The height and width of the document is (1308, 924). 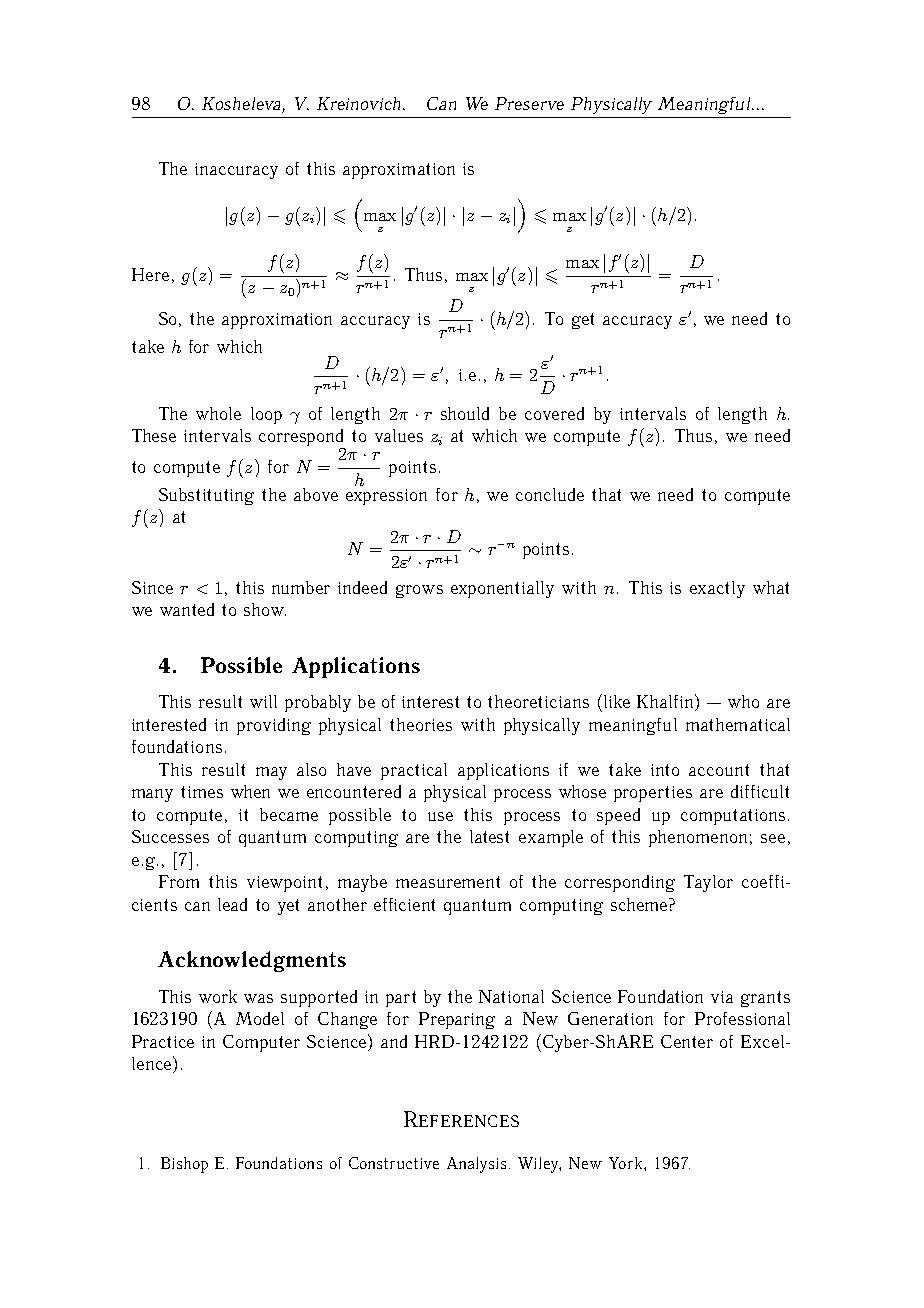 I want to click on get, so click(x=583, y=321).
